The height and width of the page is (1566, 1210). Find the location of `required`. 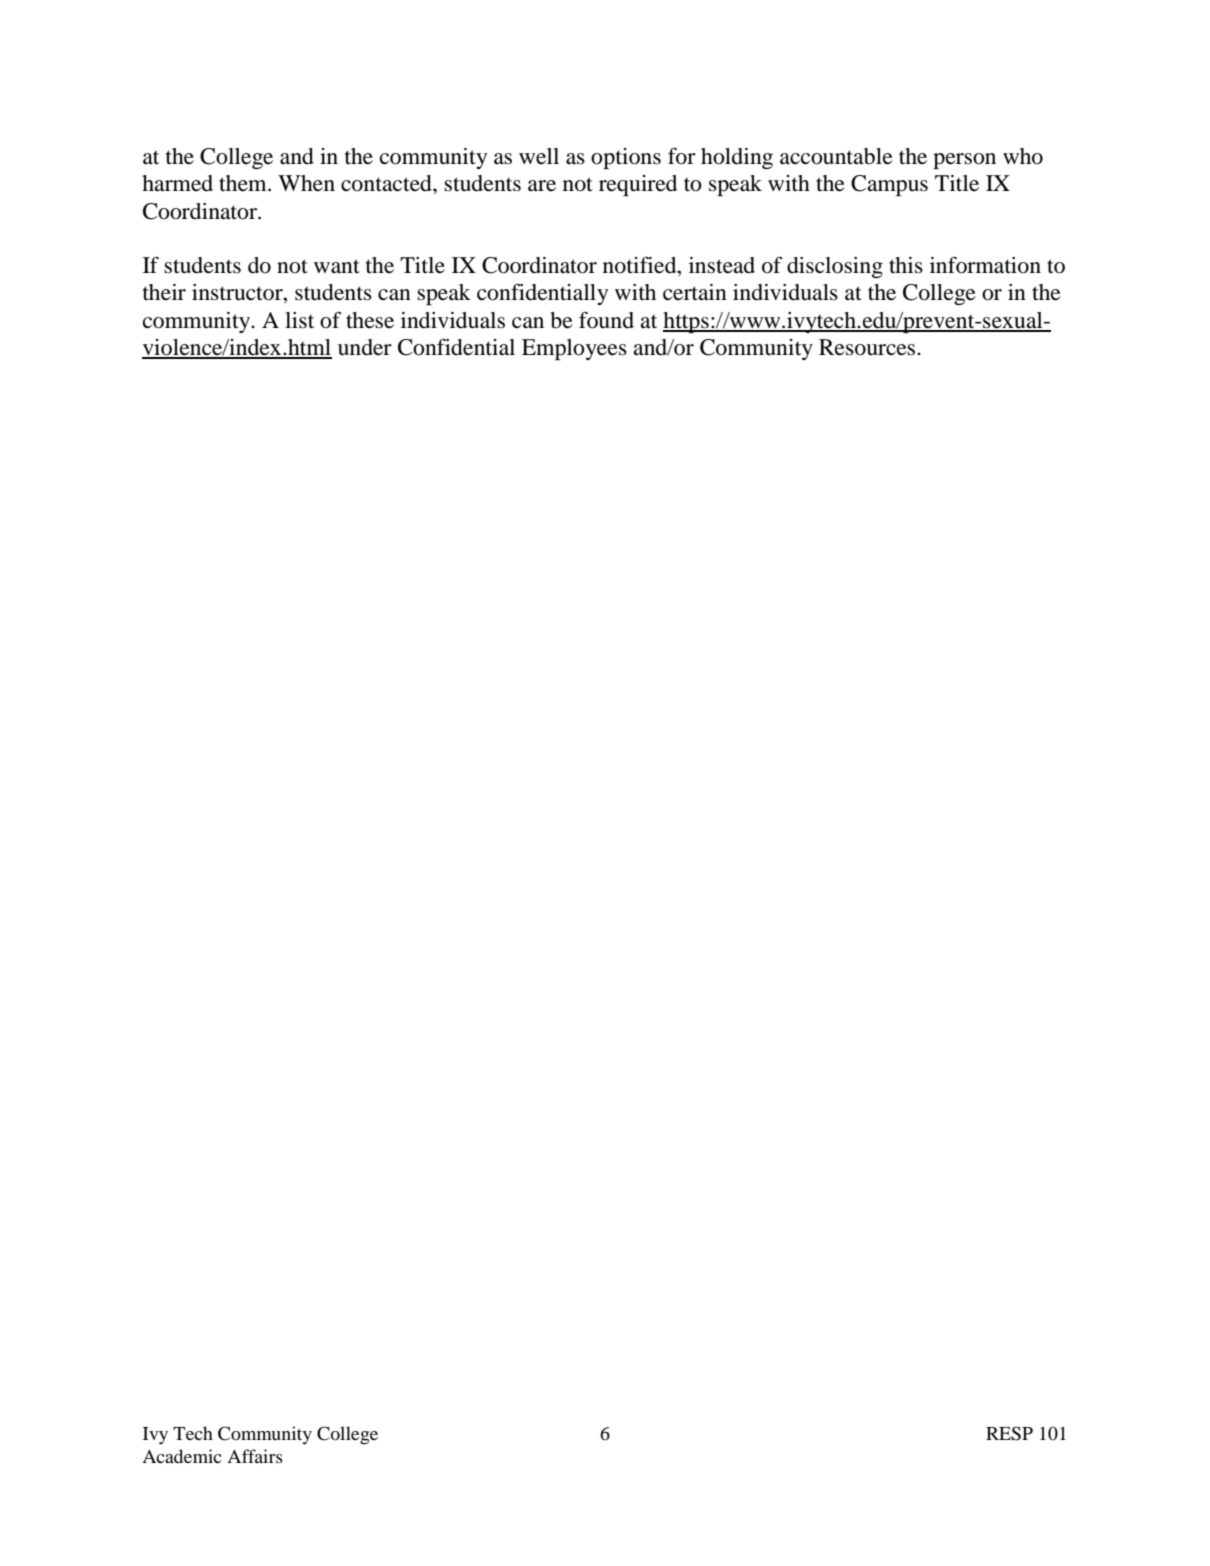

required is located at coordinates (638, 185).
